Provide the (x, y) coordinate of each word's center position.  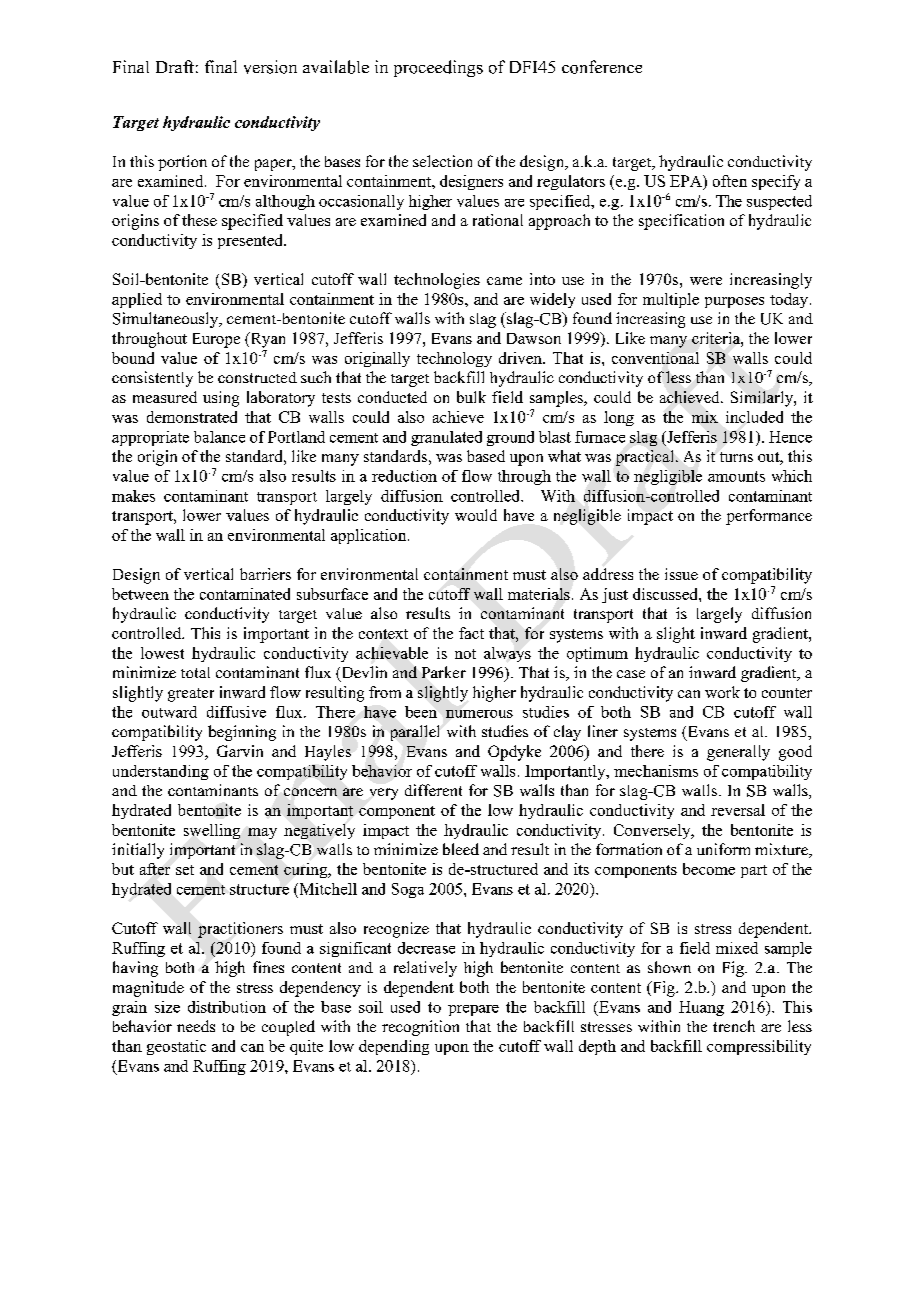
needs (196, 1026)
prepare (473, 1010)
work (722, 692)
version (270, 67)
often (730, 181)
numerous (479, 714)
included (754, 417)
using (221, 399)
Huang (701, 1008)
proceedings (438, 68)
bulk (471, 397)
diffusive (236, 712)
